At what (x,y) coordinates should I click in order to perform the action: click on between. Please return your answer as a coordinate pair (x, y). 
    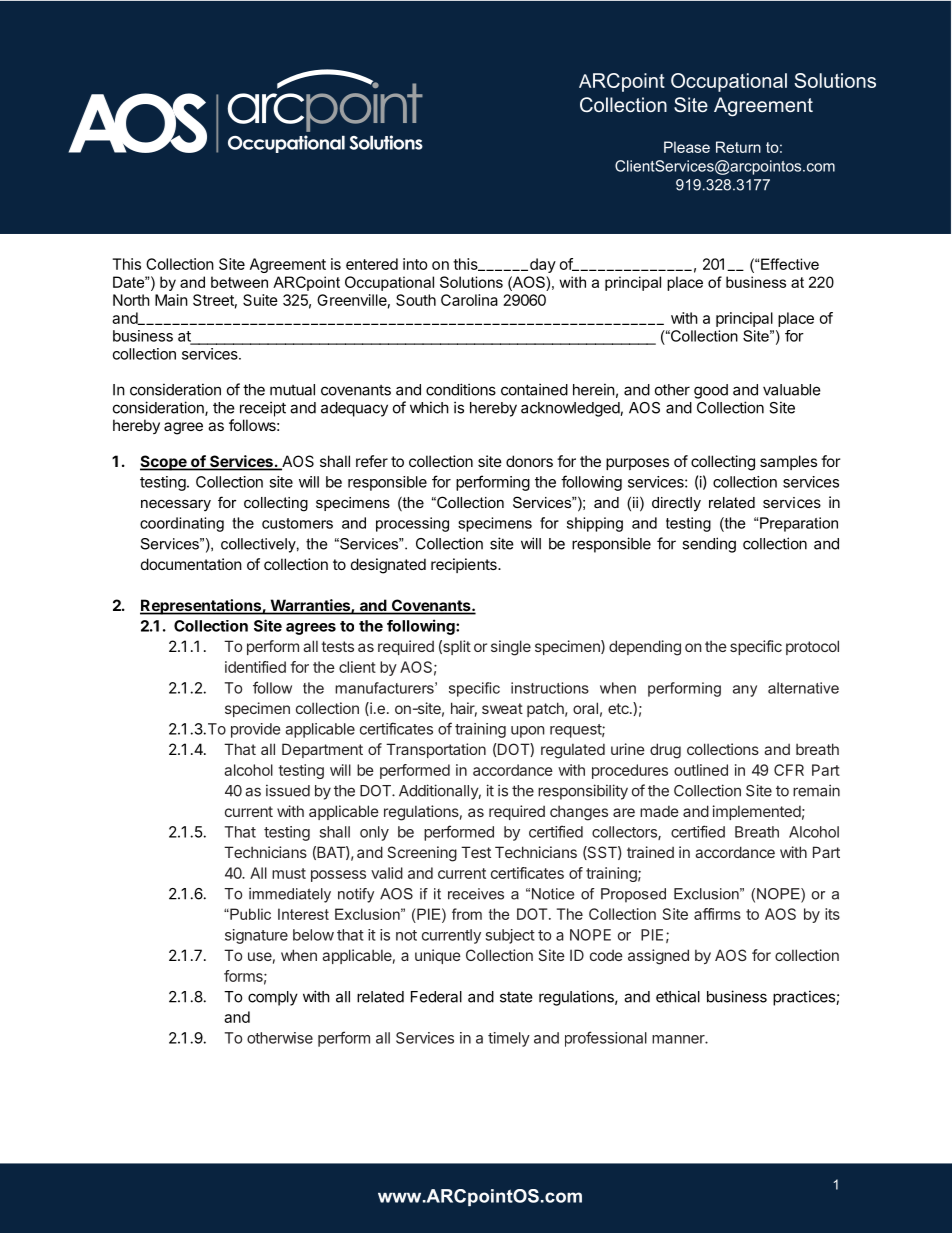
    Looking at the image, I should click on (239, 282).
